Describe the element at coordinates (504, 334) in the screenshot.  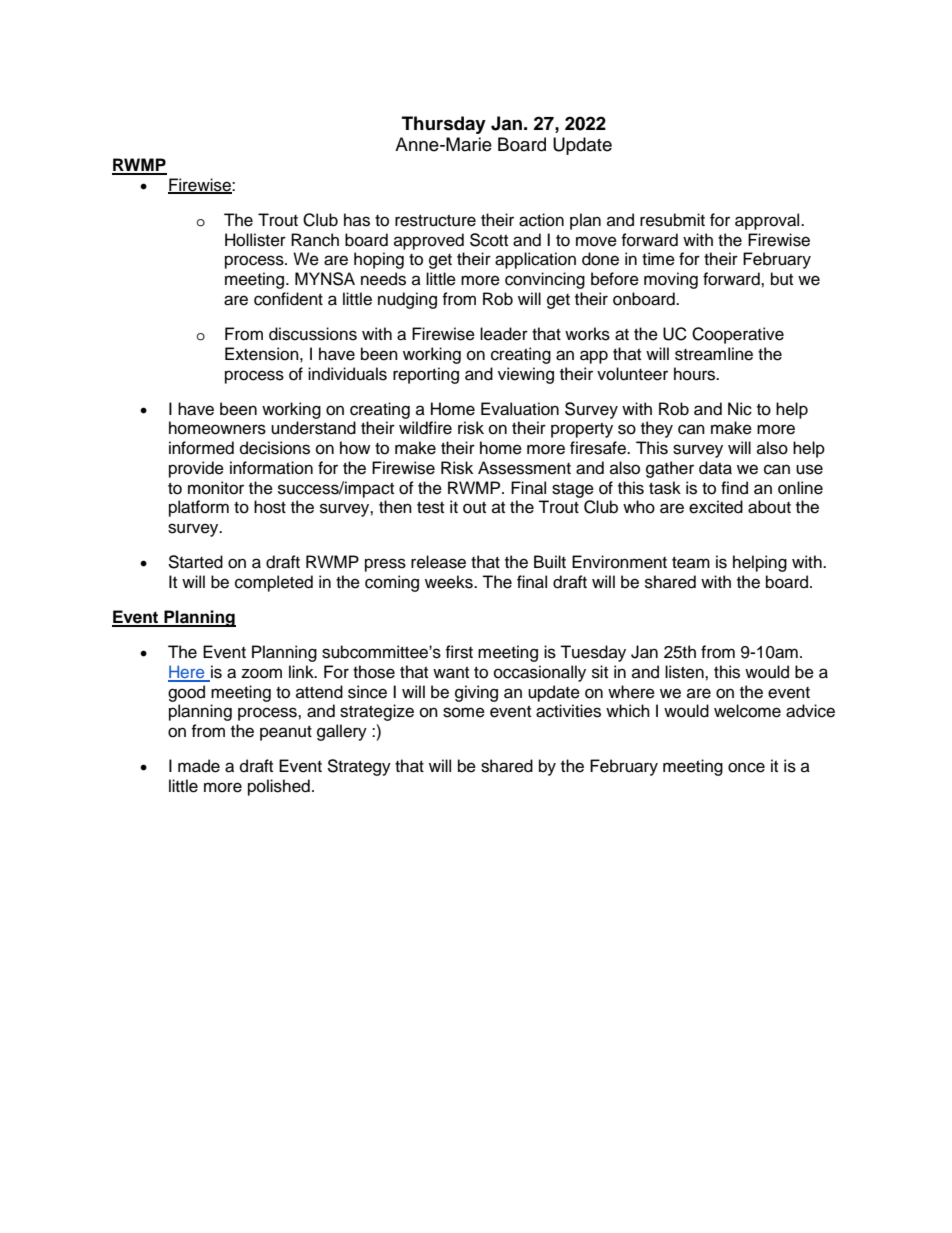
I see `leader` at that location.
